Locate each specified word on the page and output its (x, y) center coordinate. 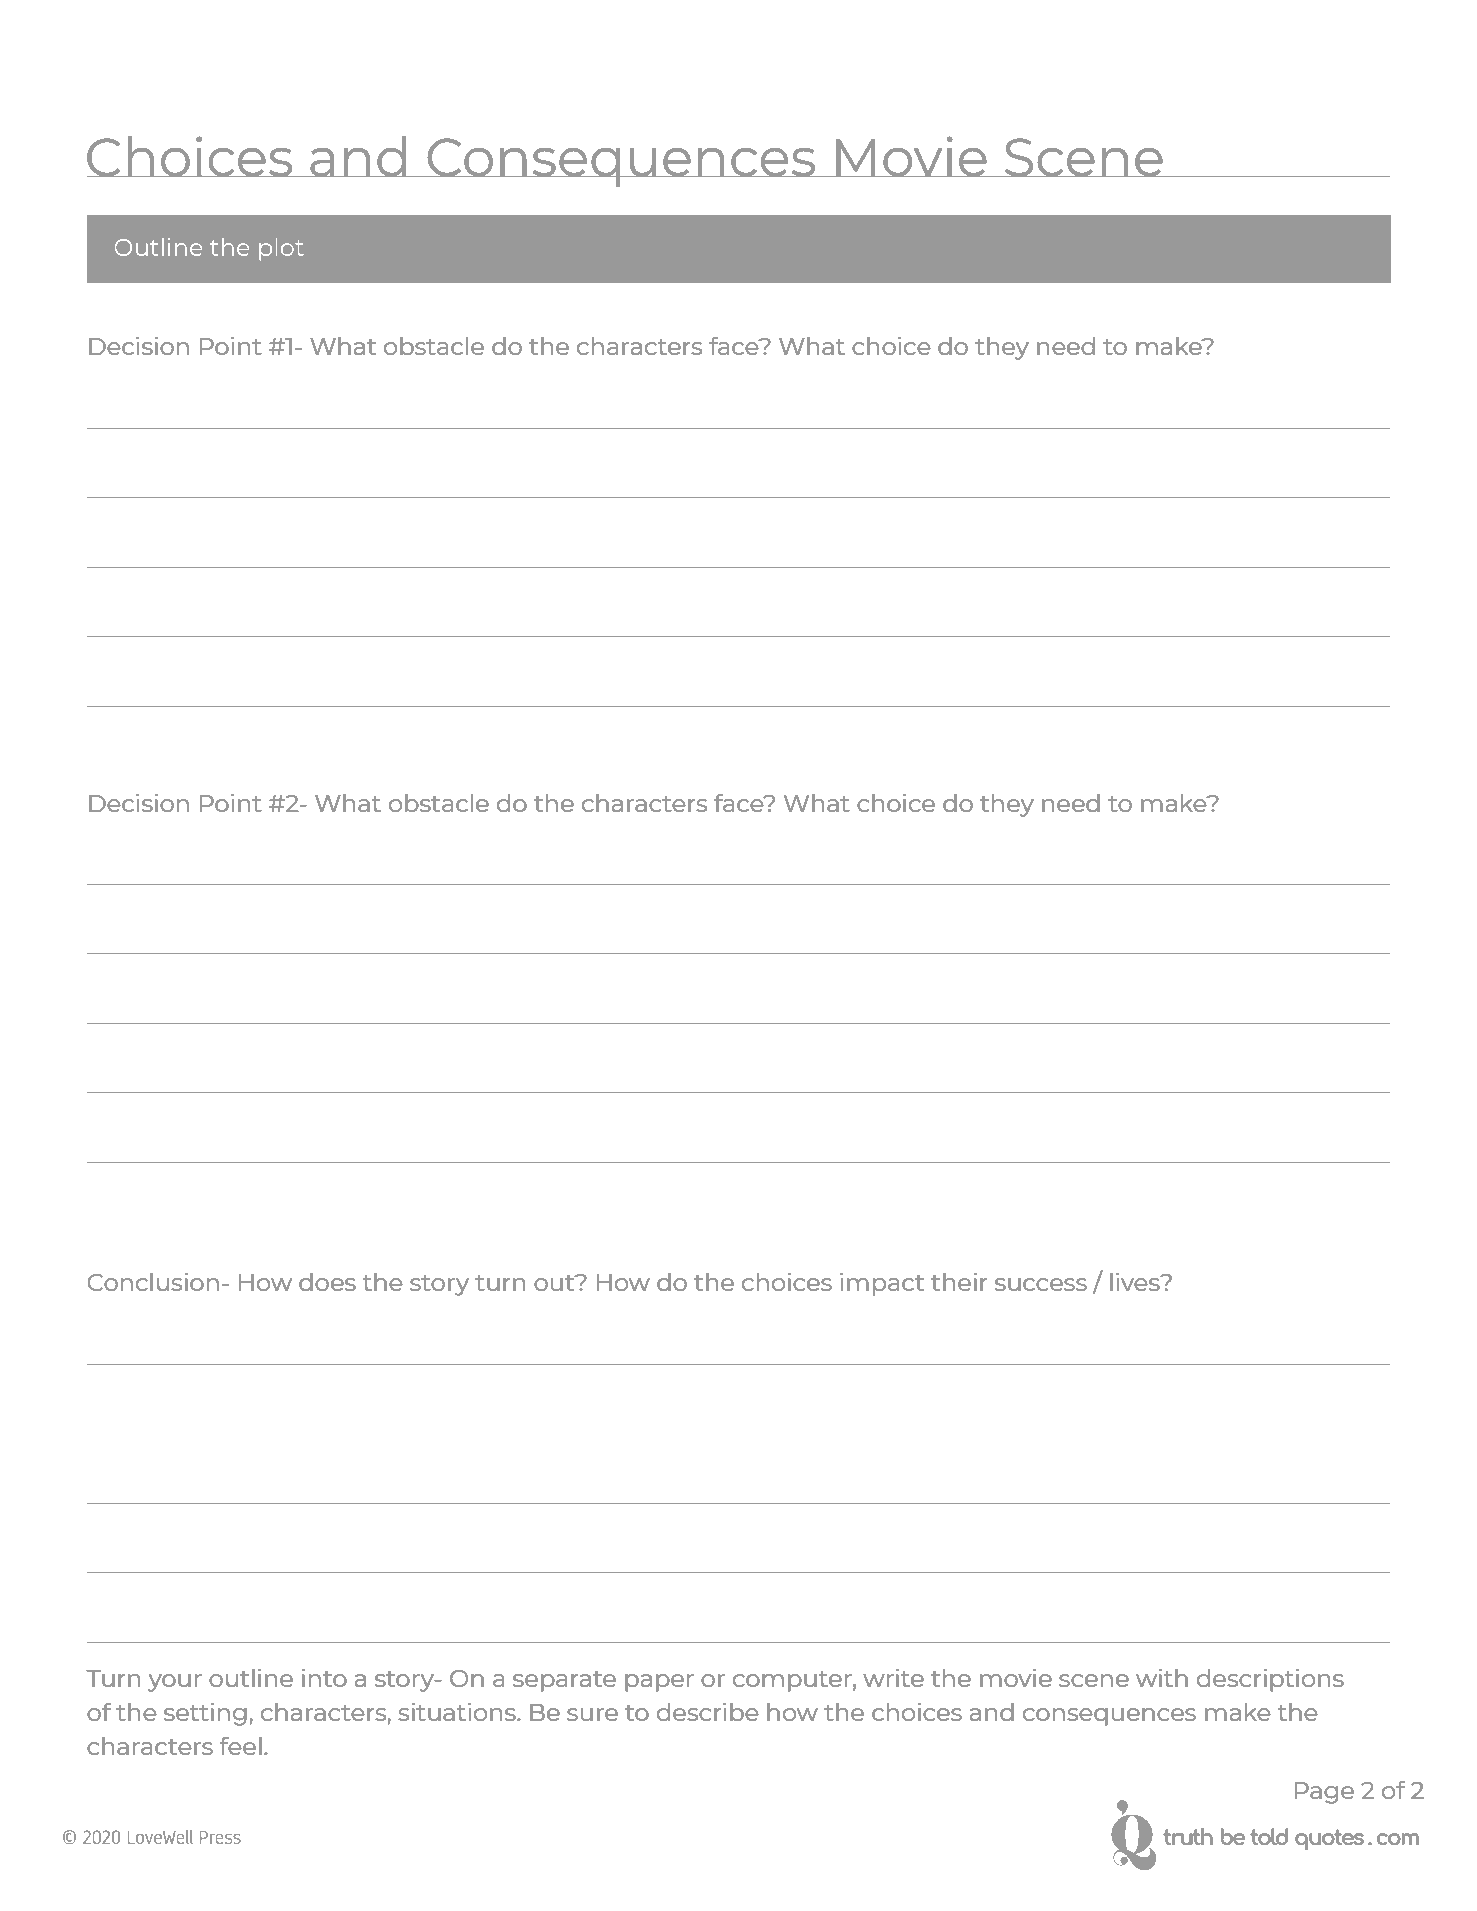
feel (241, 1746)
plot (281, 249)
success (1041, 1284)
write (893, 1678)
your (175, 1683)
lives (1136, 1282)
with (1162, 1678)
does (327, 1282)
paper (659, 1683)
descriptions (1270, 1680)
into (324, 1678)
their (959, 1282)
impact (882, 1284)
